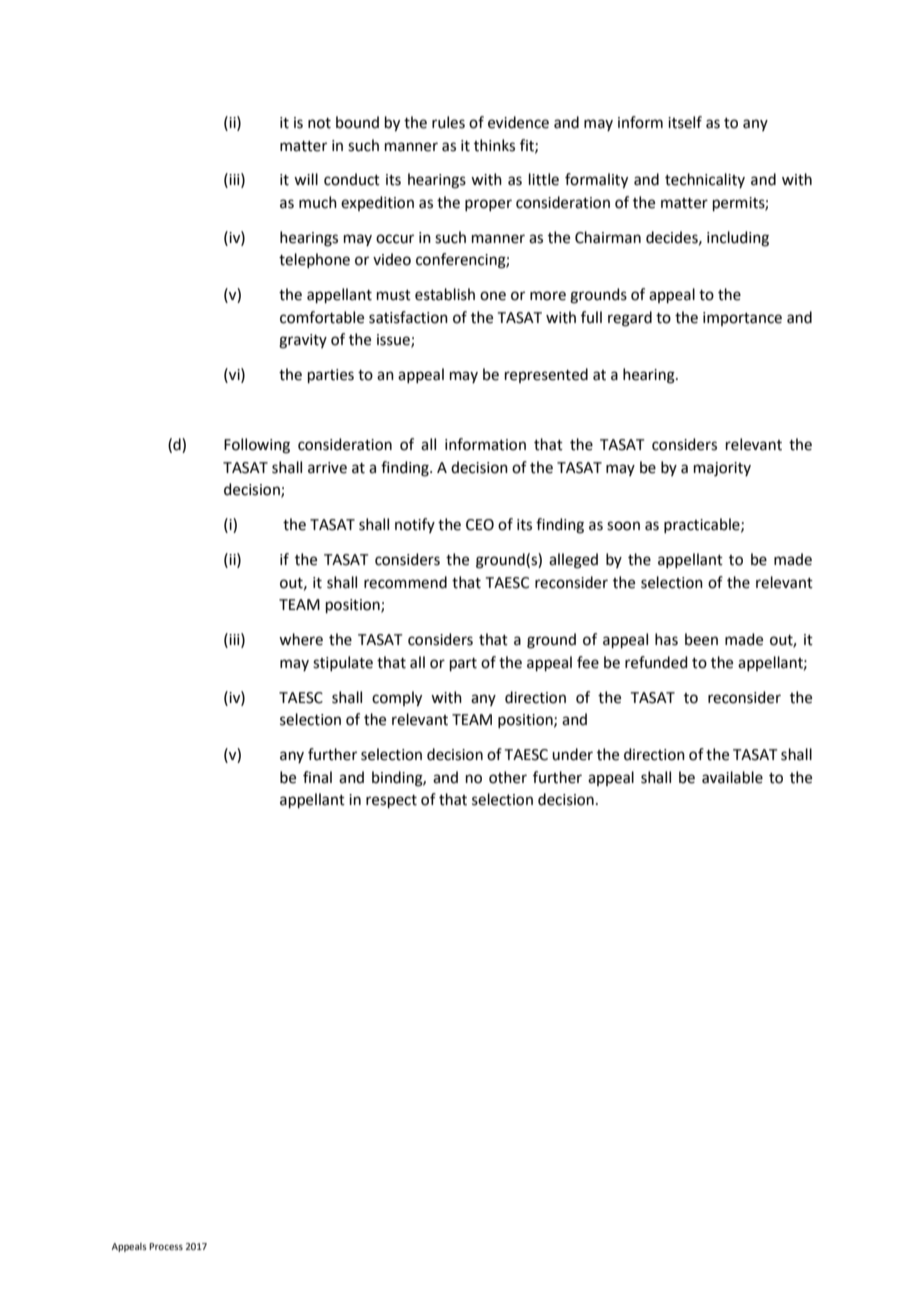  I want to click on available, so click(732, 777).
